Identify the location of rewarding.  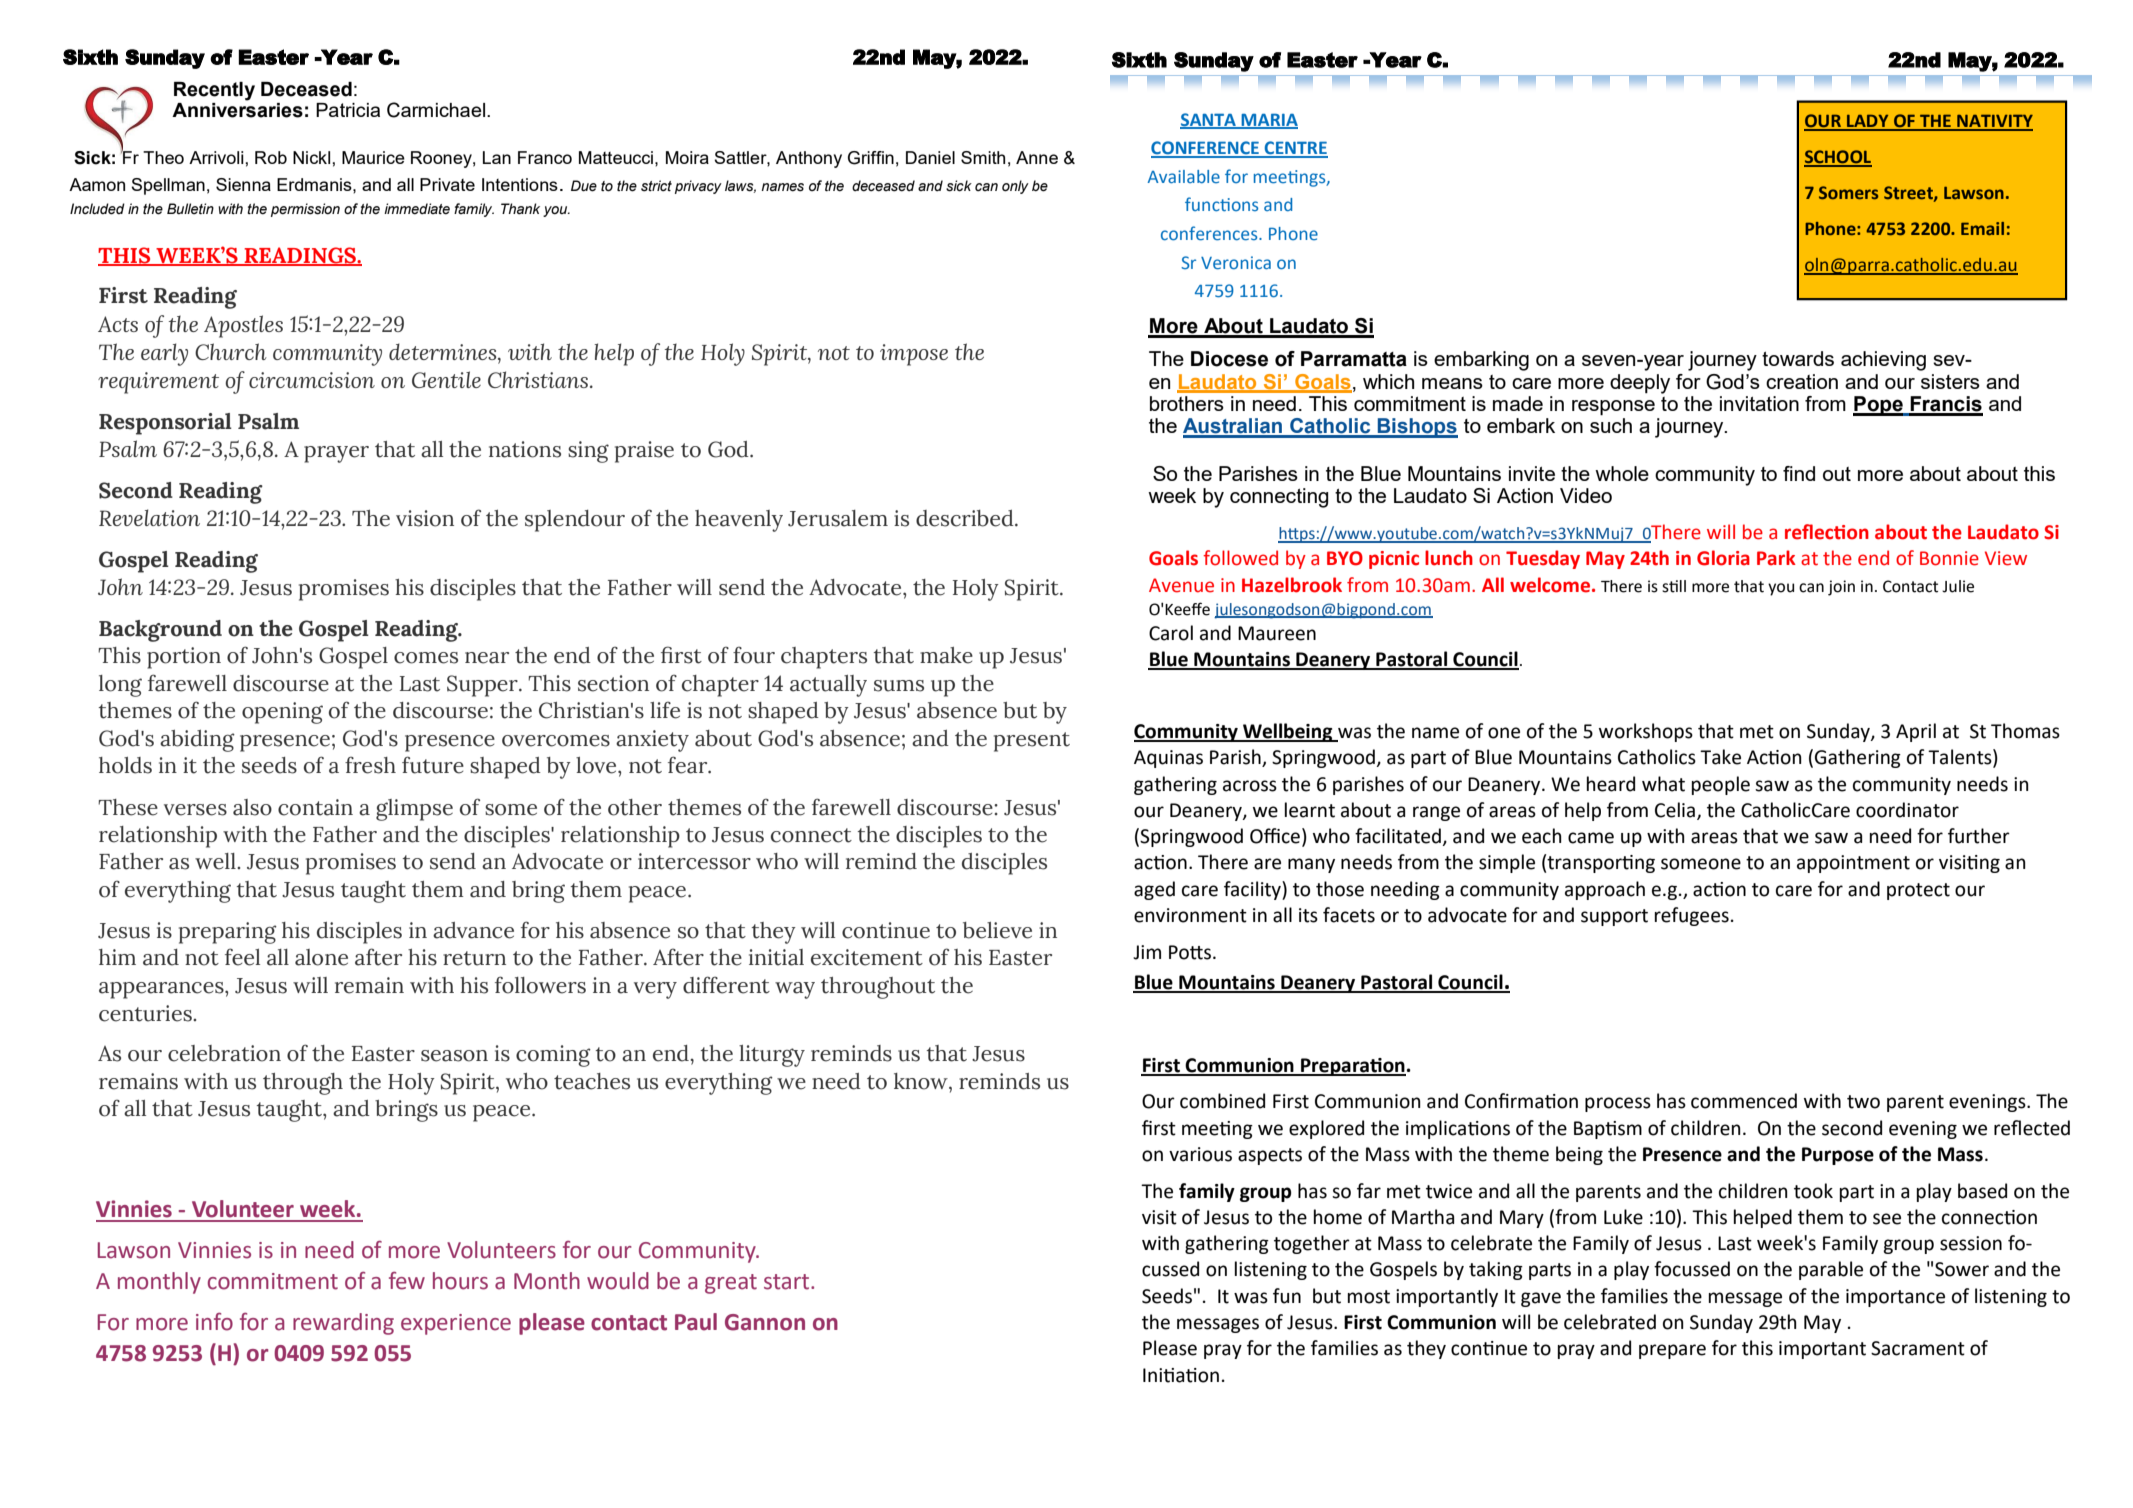
(343, 1324).
